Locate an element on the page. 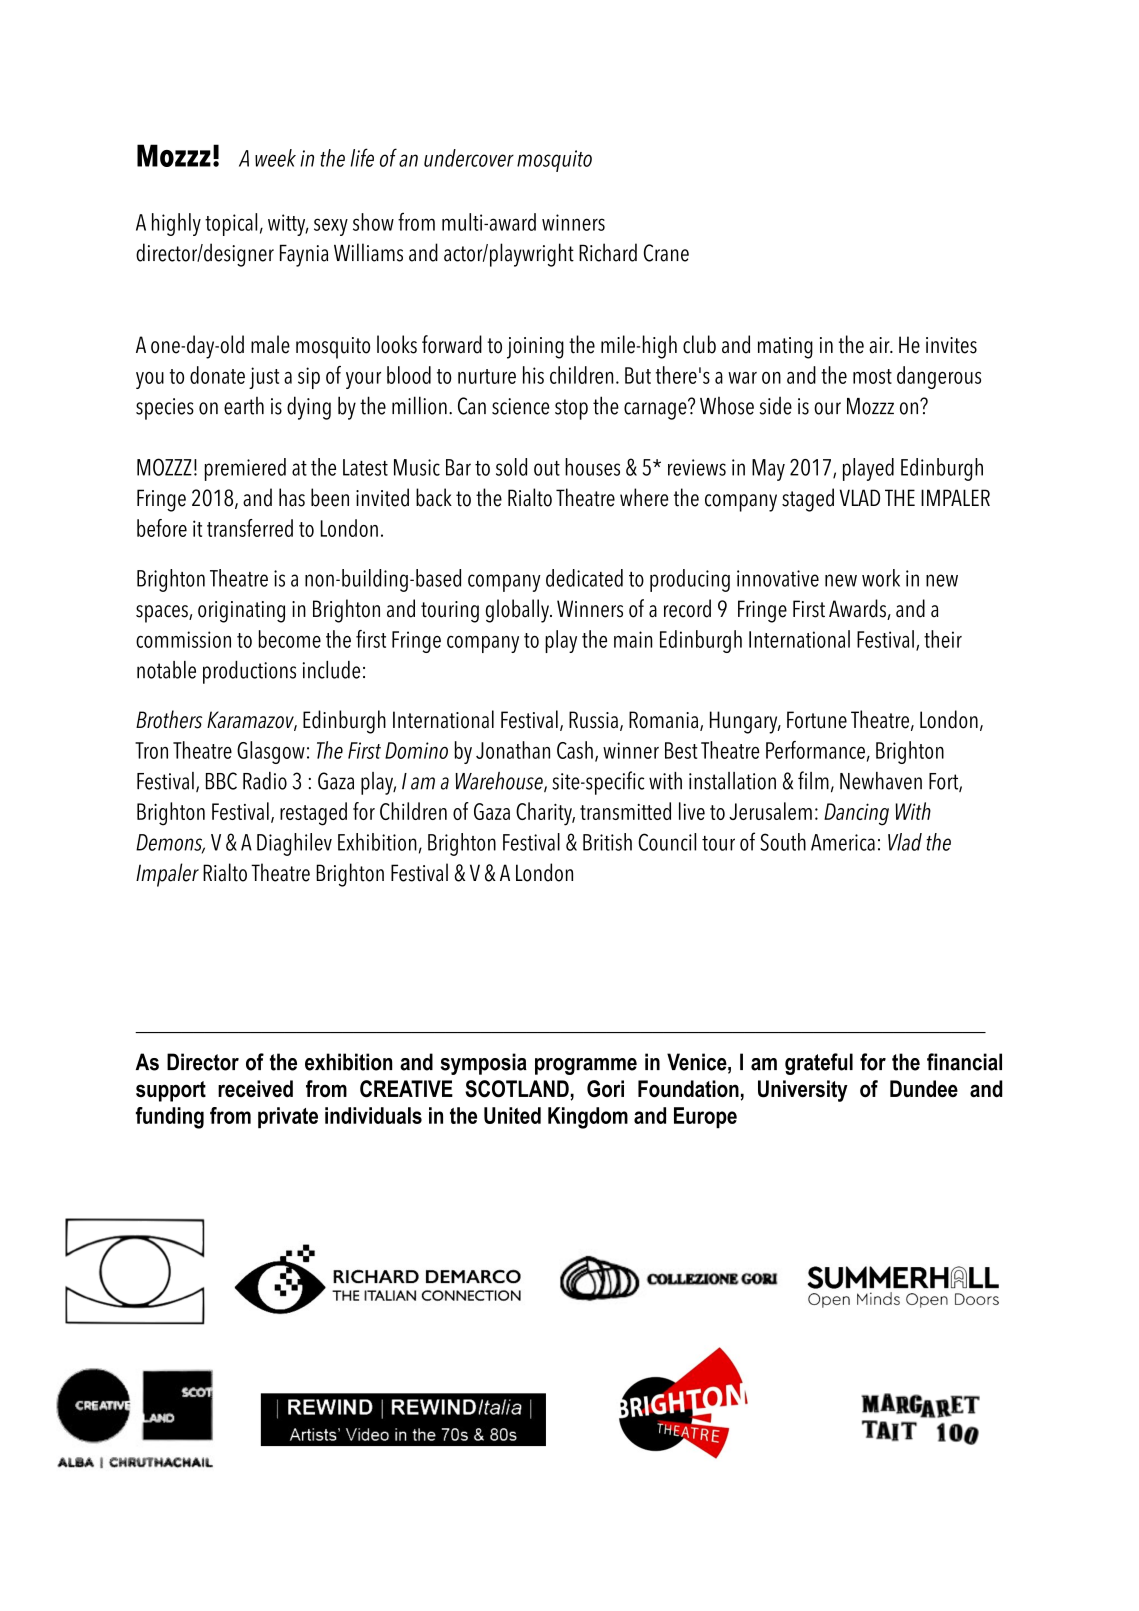 This image has width=1139, height=1611. Demons is located at coordinates (170, 843).
